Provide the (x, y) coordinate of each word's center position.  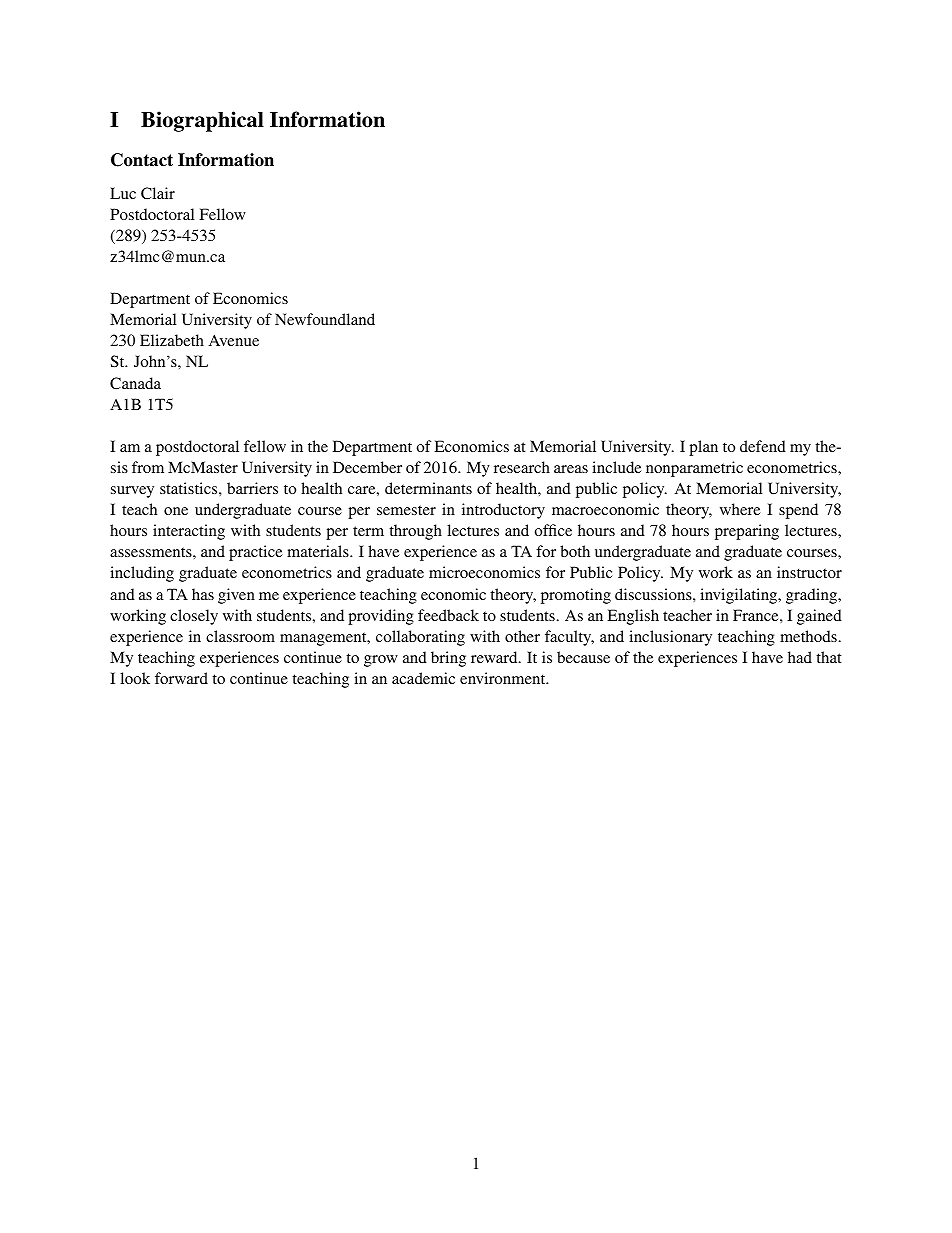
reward (495, 657)
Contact (142, 160)
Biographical (202, 121)
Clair (158, 193)
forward (181, 678)
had (800, 657)
